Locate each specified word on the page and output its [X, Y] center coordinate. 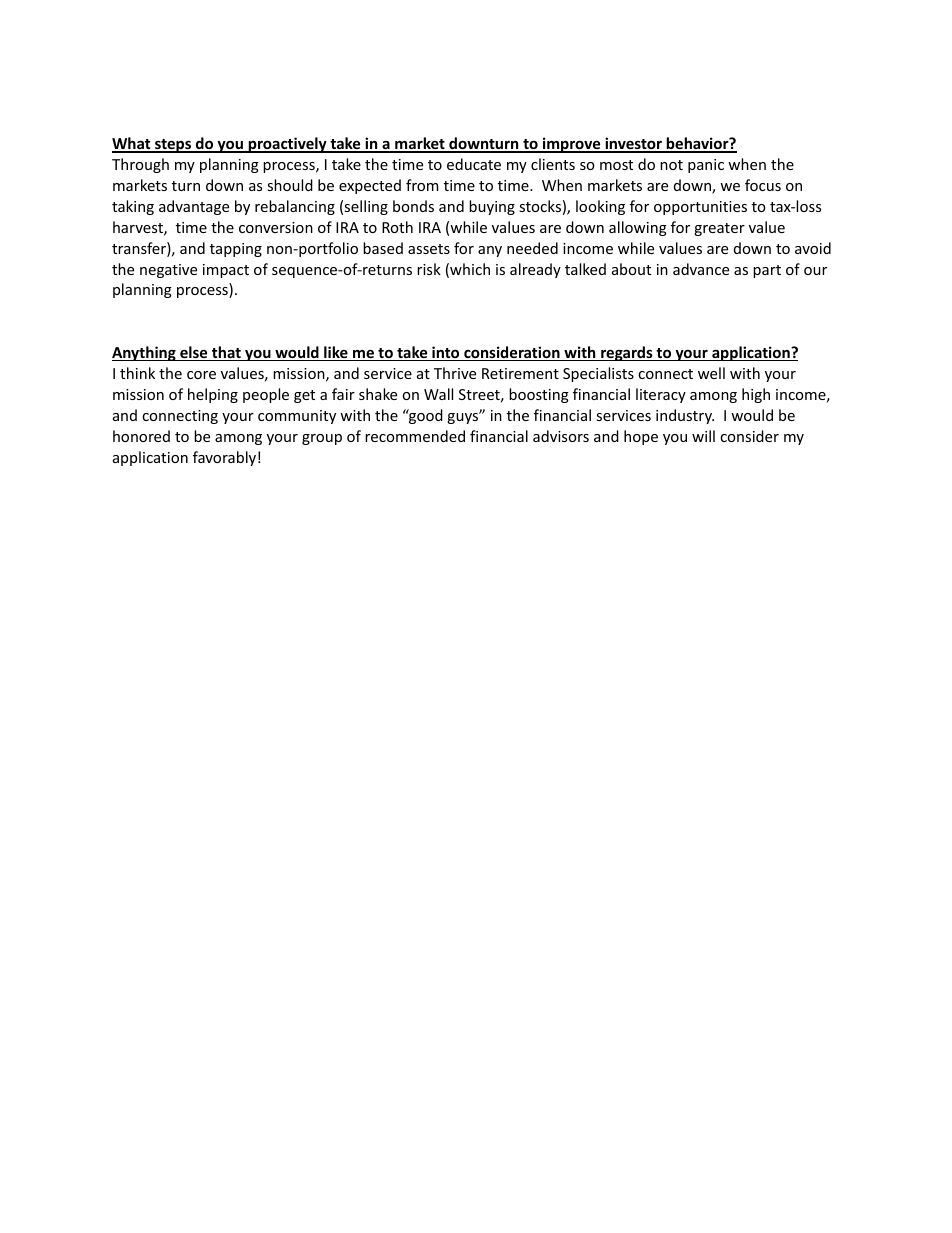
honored [141, 436]
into [446, 353]
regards [627, 353]
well [711, 373]
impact [226, 271]
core [201, 375]
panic [706, 166]
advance [701, 269]
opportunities [700, 208]
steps [173, 146]
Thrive [455, 373]
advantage [194, 207]
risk [429, 269]
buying [492, 207]
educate [474, 164]
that [226, 353]
